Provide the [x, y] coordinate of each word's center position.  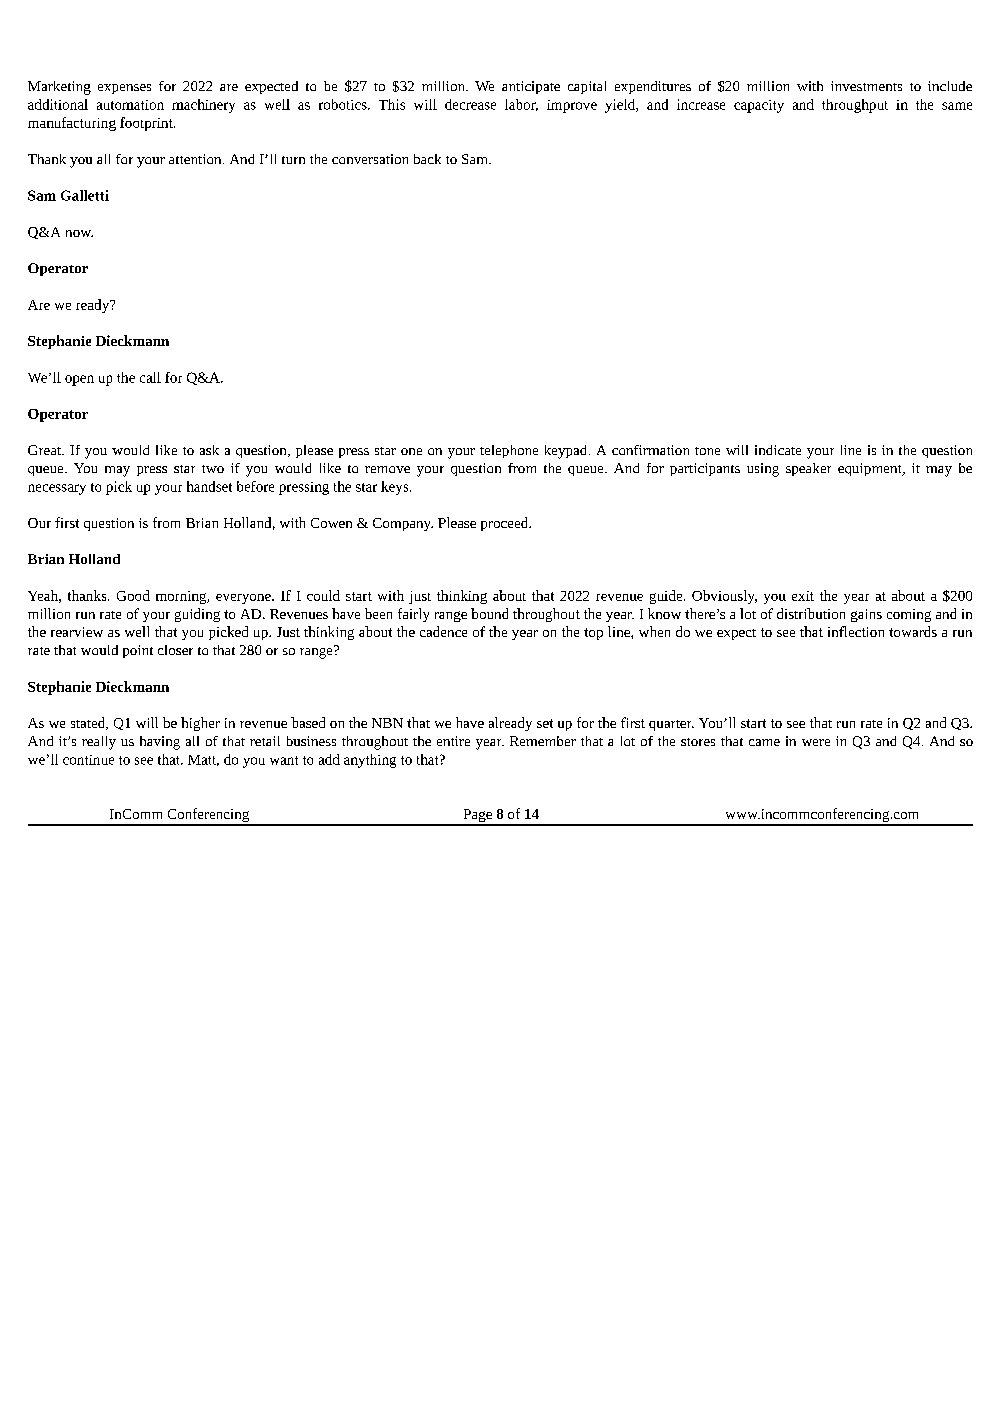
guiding [197, 615]
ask [209, 450]
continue [88, 760]
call [150, 377]
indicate [778, 450]
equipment [871, 469]
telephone [509, 451]
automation [130, 105]
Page [477, 817]
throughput [855, 106]
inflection [856, 631]
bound [489, 613]
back [427, 159]
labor [521, 105]
